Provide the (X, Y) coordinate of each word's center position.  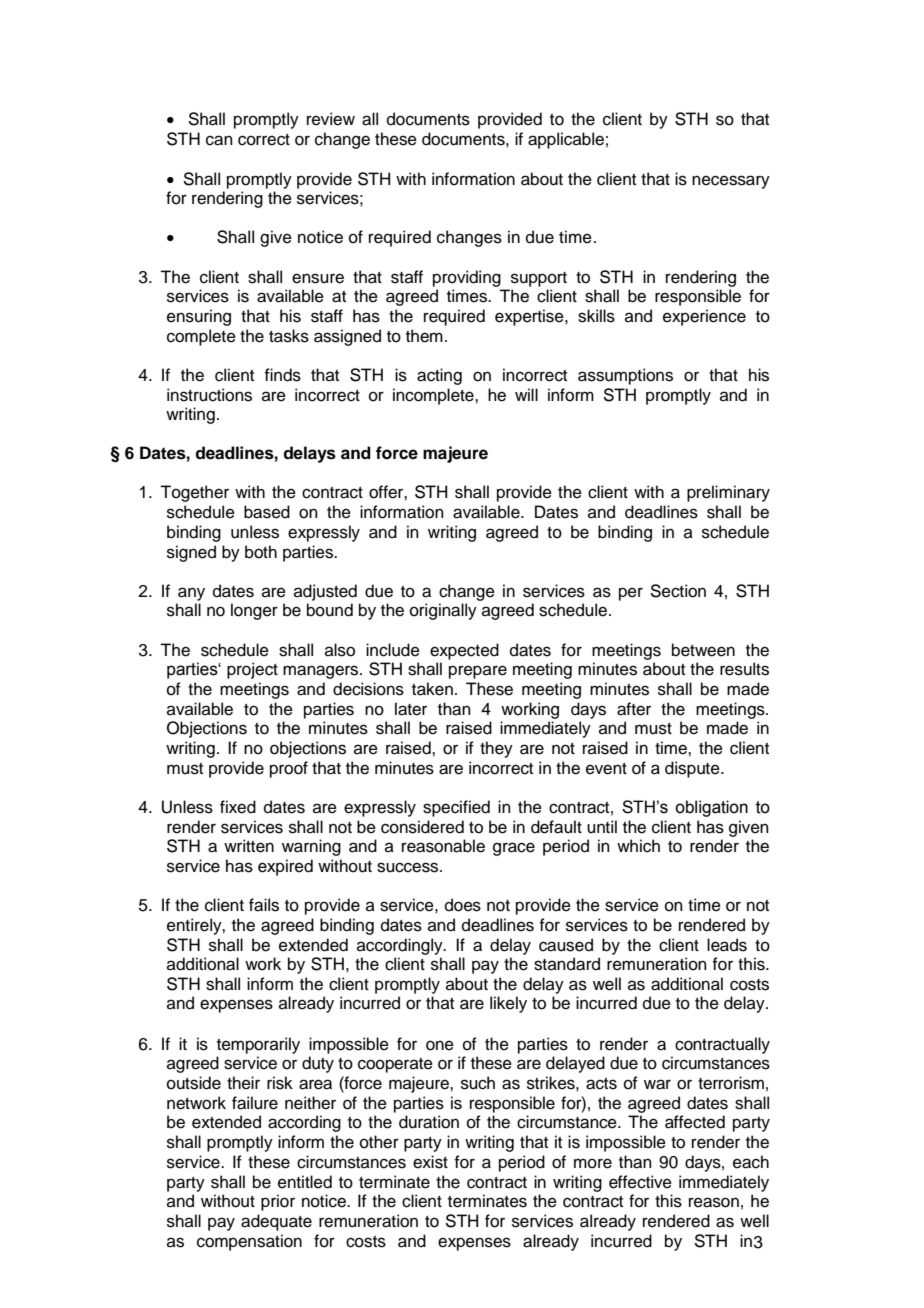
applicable (566, 140)
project (252, 670)
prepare (478, 672)
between (703, 650)
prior (278, 1202)
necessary (731, 182)
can (219, 140)
